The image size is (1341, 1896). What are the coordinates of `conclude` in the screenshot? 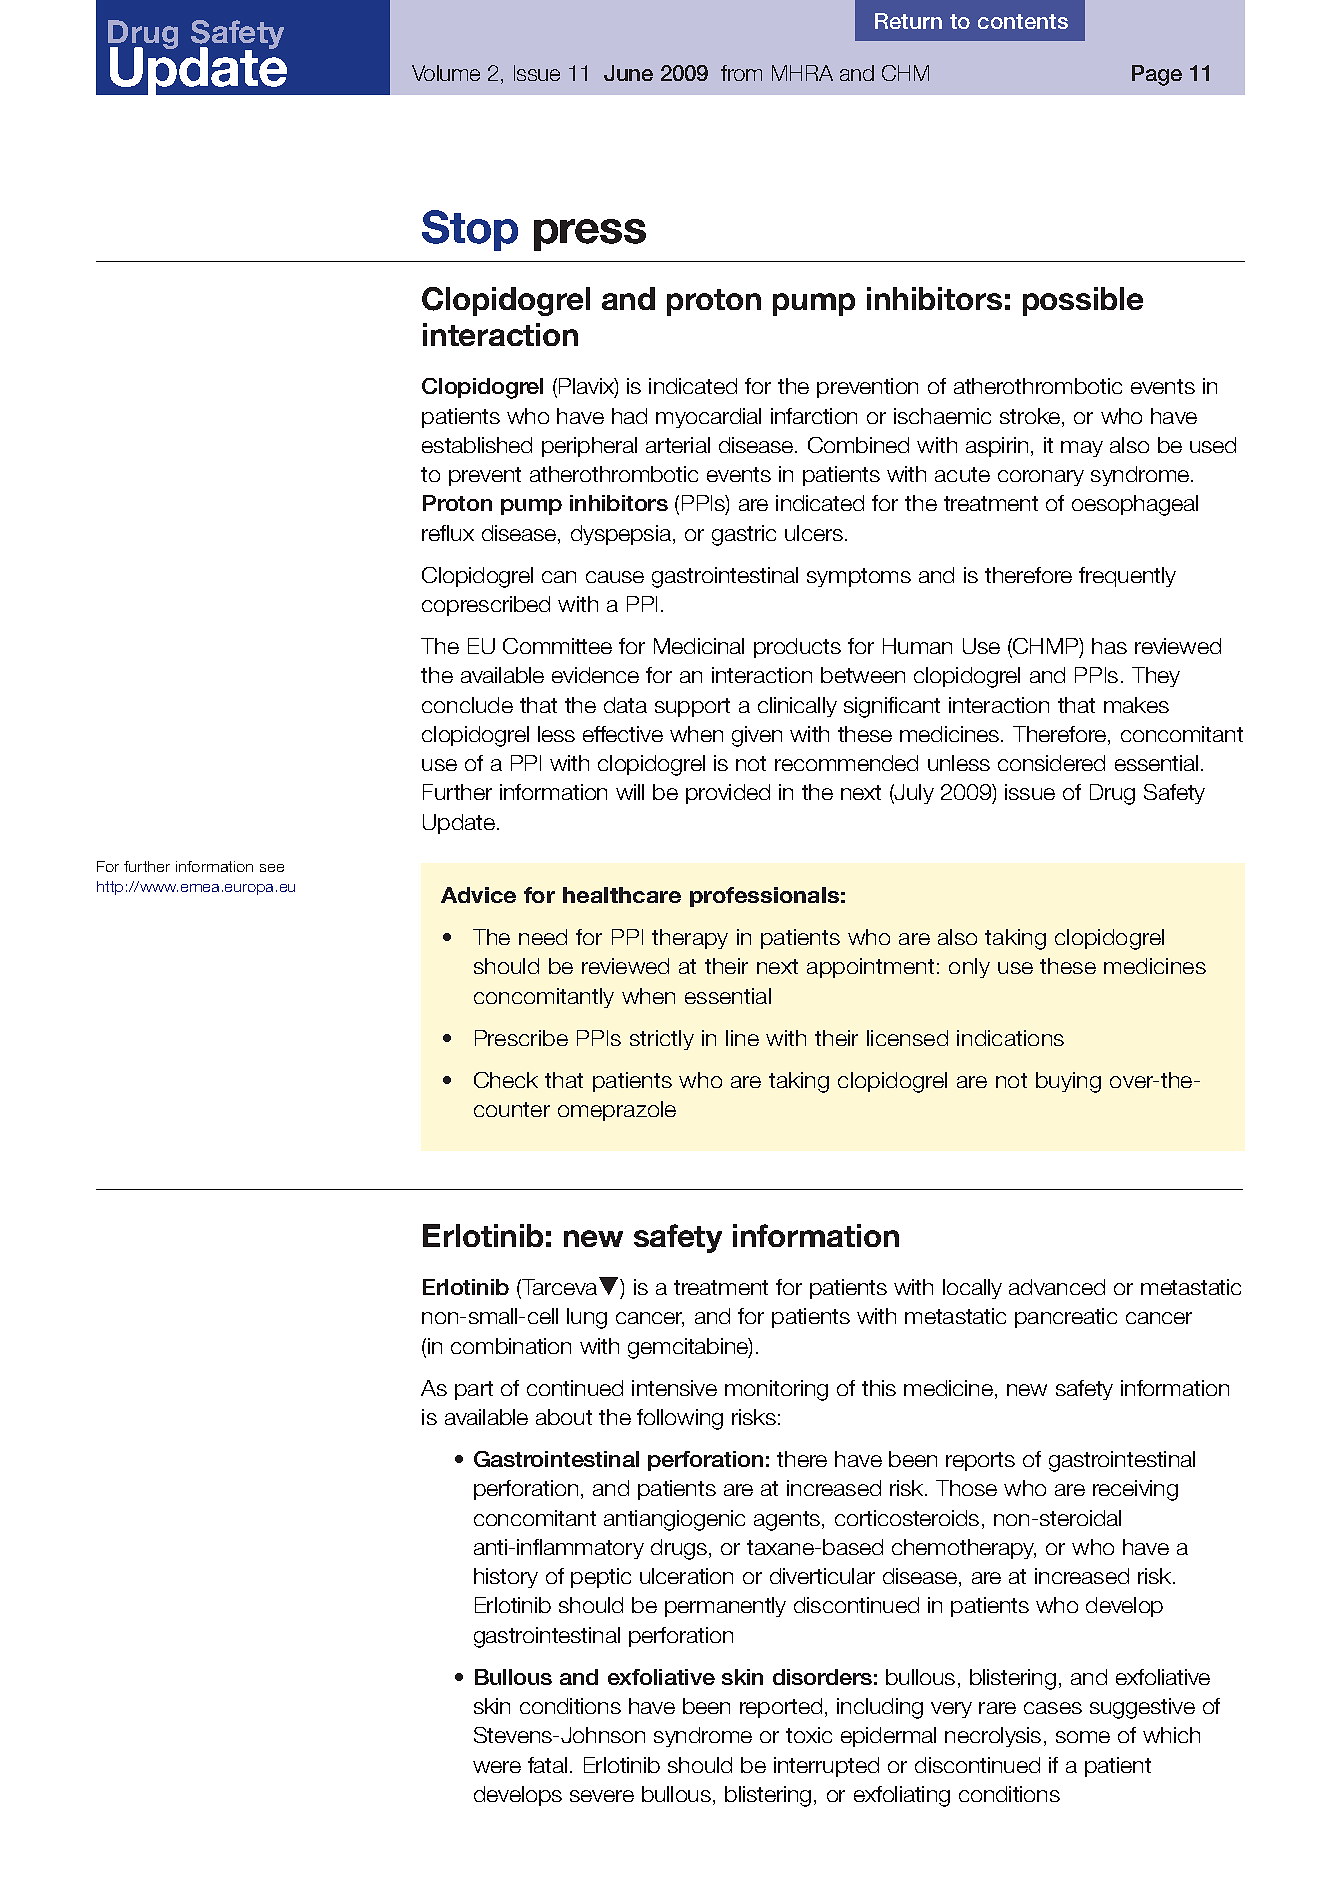 It's located at (467, 705).
